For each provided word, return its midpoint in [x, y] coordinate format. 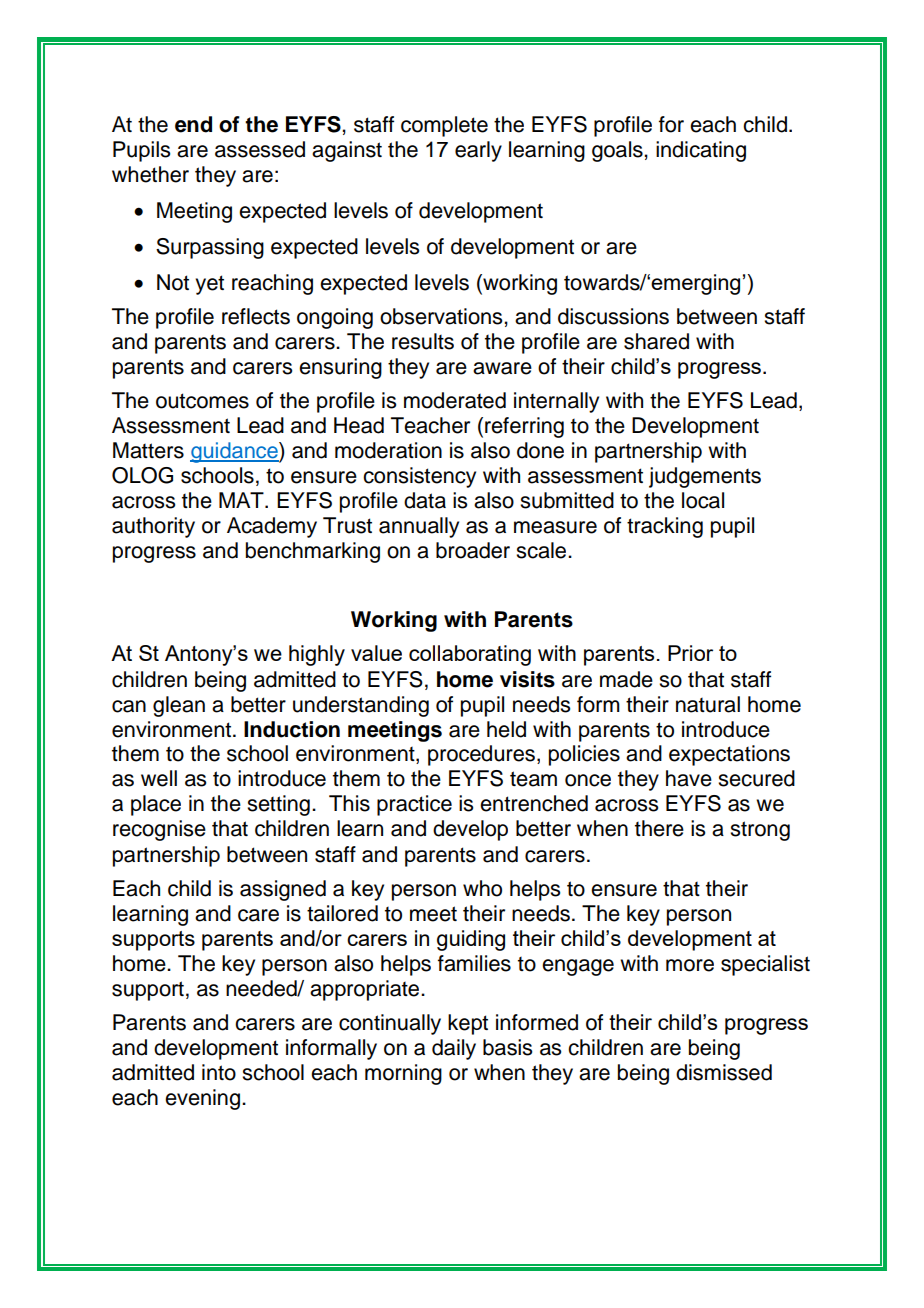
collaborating [470, 655]
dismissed [724, 1072]
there [659, 828]
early [478, 151]
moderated [455, 400]
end [193, 124]
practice [414, 805]
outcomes [202, 401]
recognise [159, 830]
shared [656, 341]
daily [454, 1049]
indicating [701, 151]
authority [153, 527]
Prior [690, 653]
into [219, 1072]
